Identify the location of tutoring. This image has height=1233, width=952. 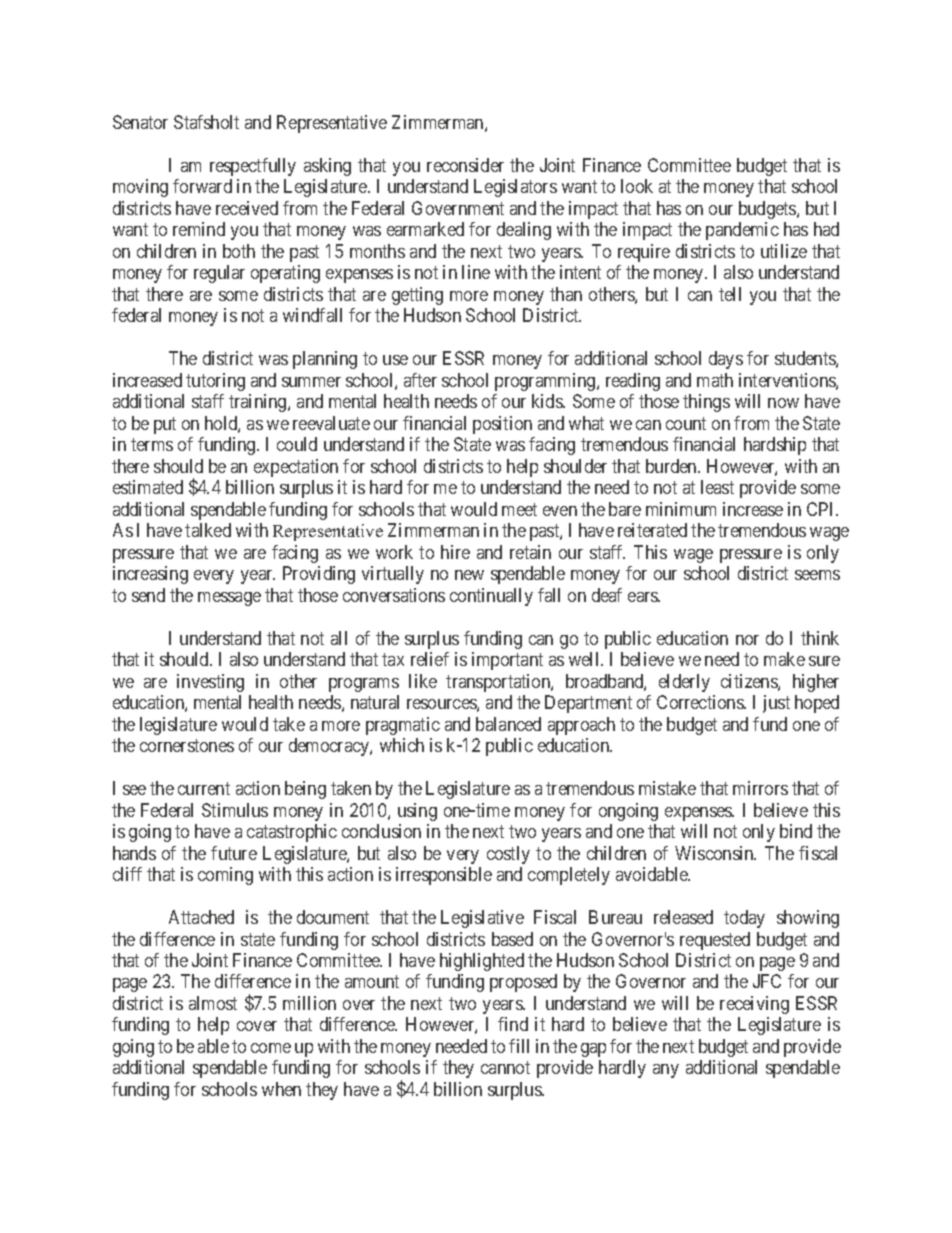
(215, 382).
